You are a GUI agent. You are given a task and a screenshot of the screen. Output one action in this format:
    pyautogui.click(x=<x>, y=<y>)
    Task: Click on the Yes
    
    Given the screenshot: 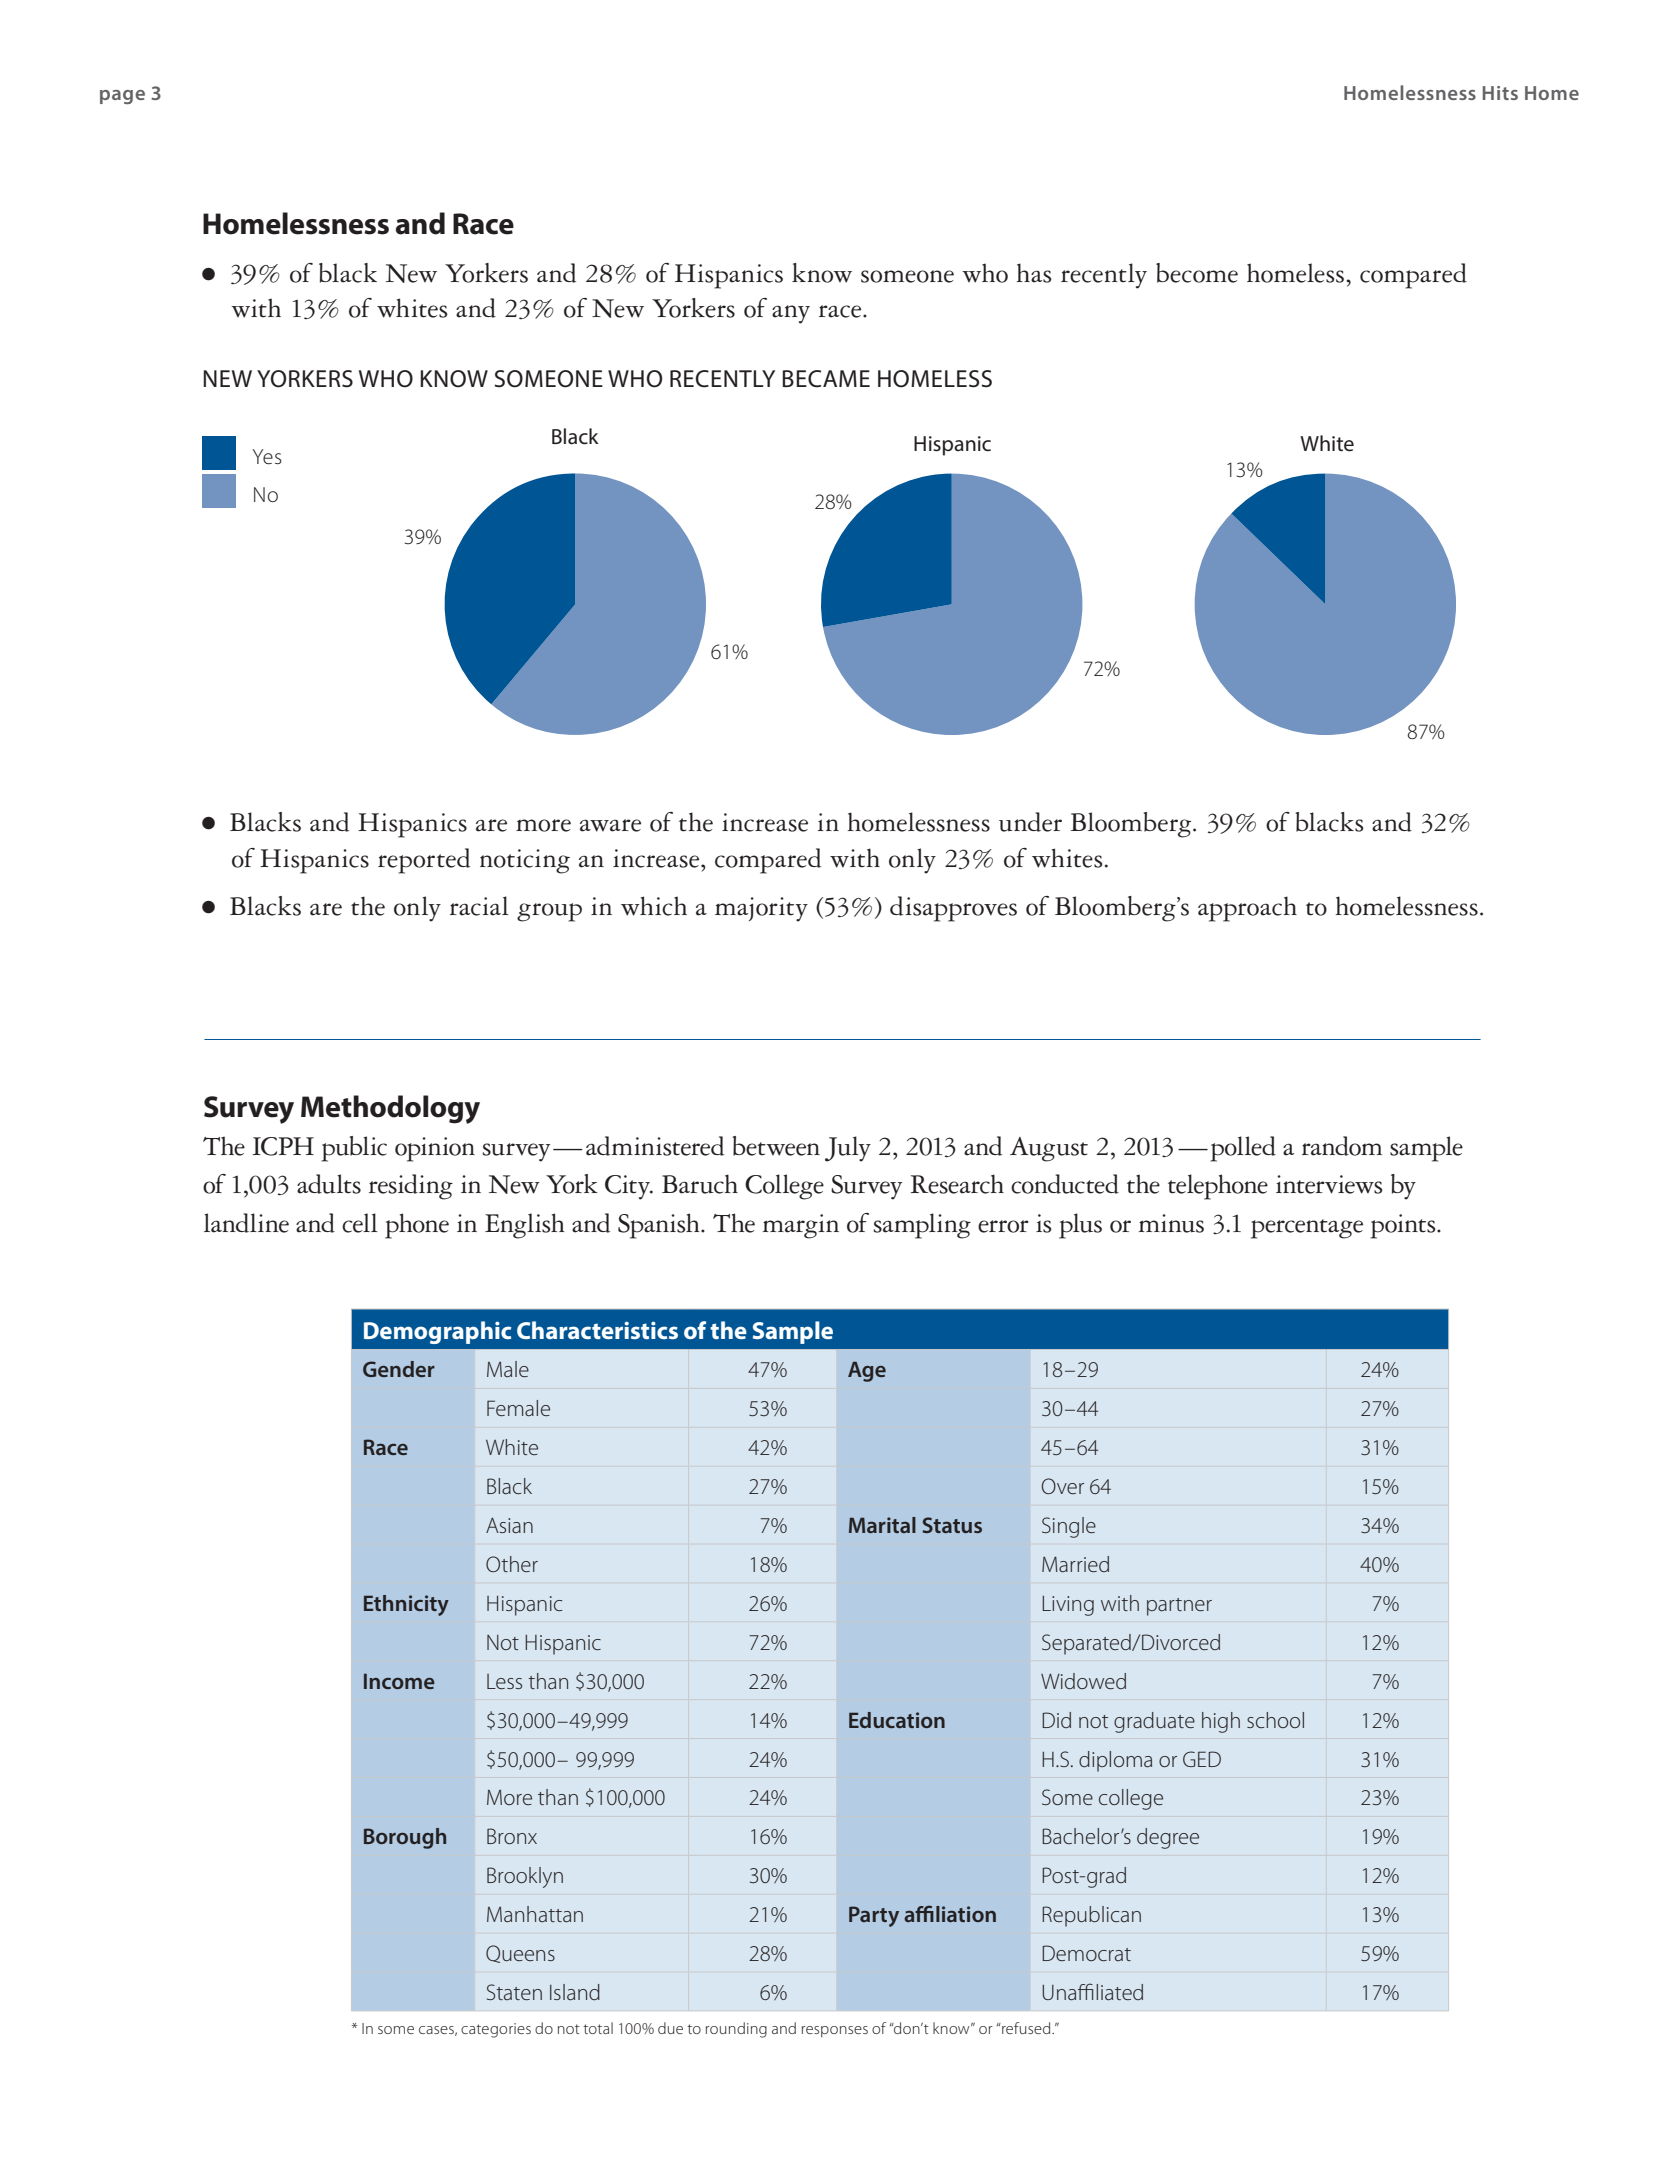 What is the action you would take?
    pyautogui.click(x=267, y=457)
